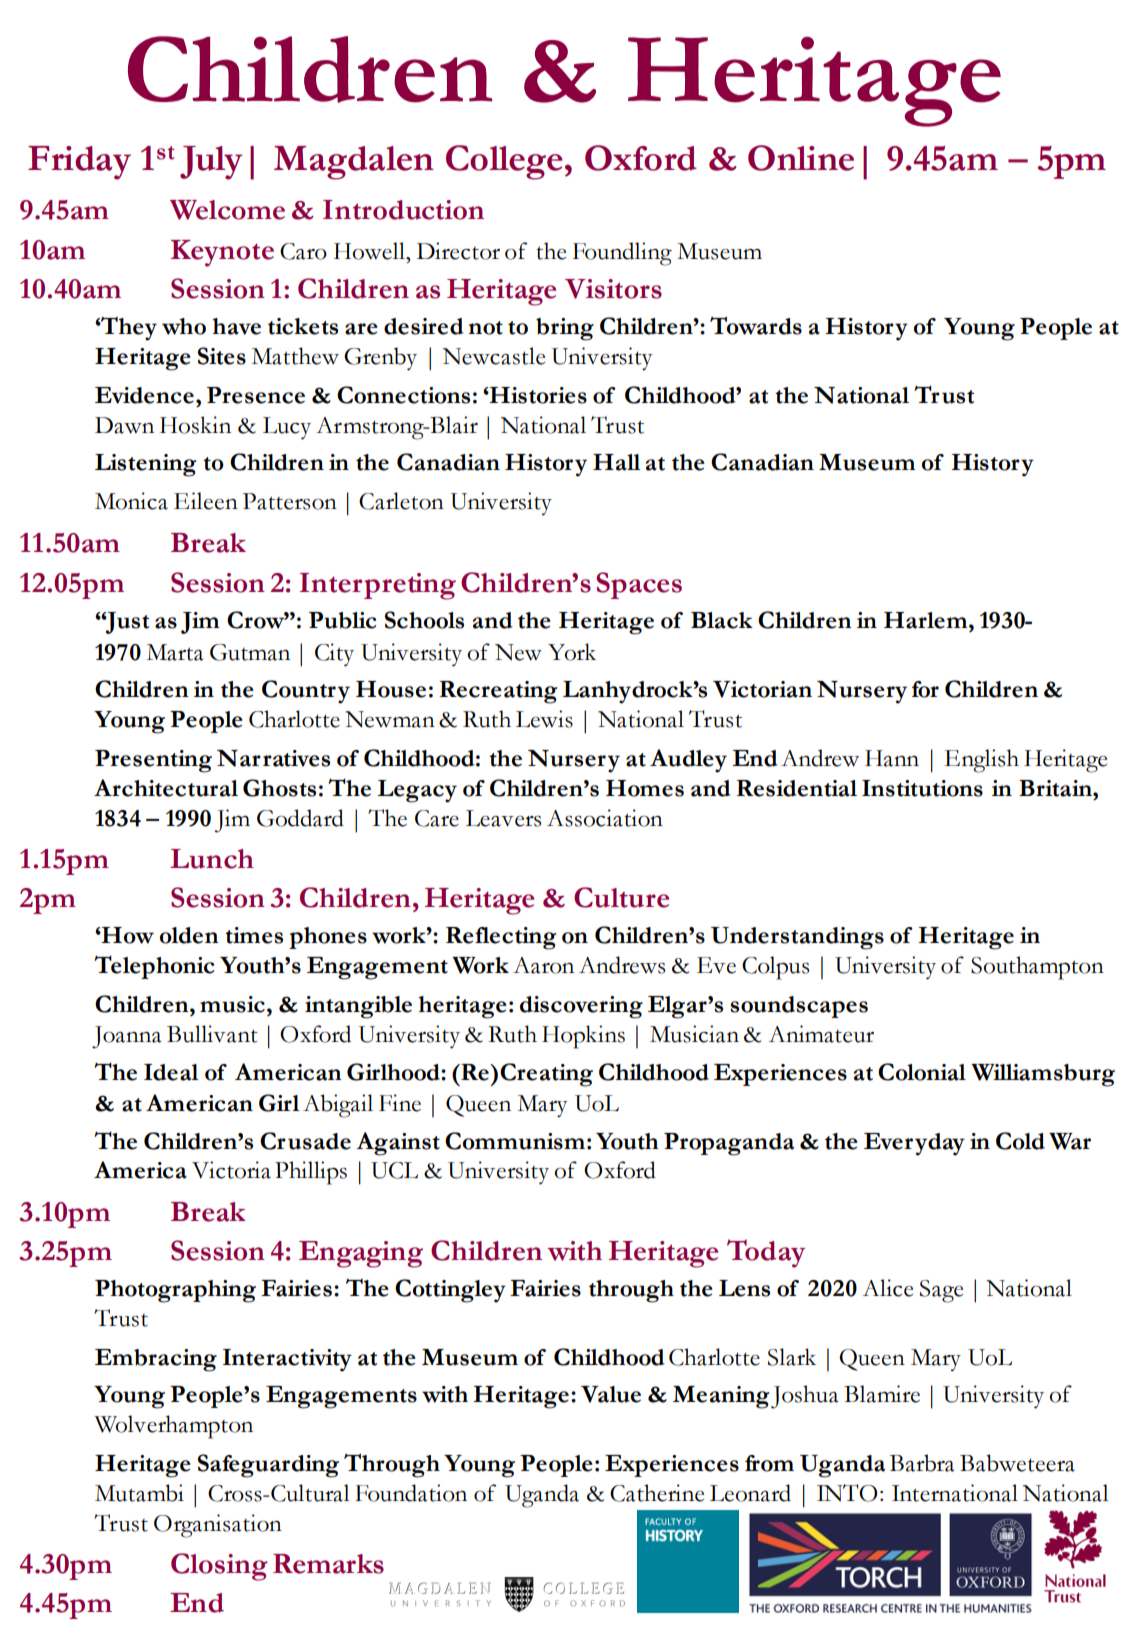 The width and height of the page is (1127, 1628). Describe the element at coordinates (218, 1526) in the page. I see `Organisation` at that location.
